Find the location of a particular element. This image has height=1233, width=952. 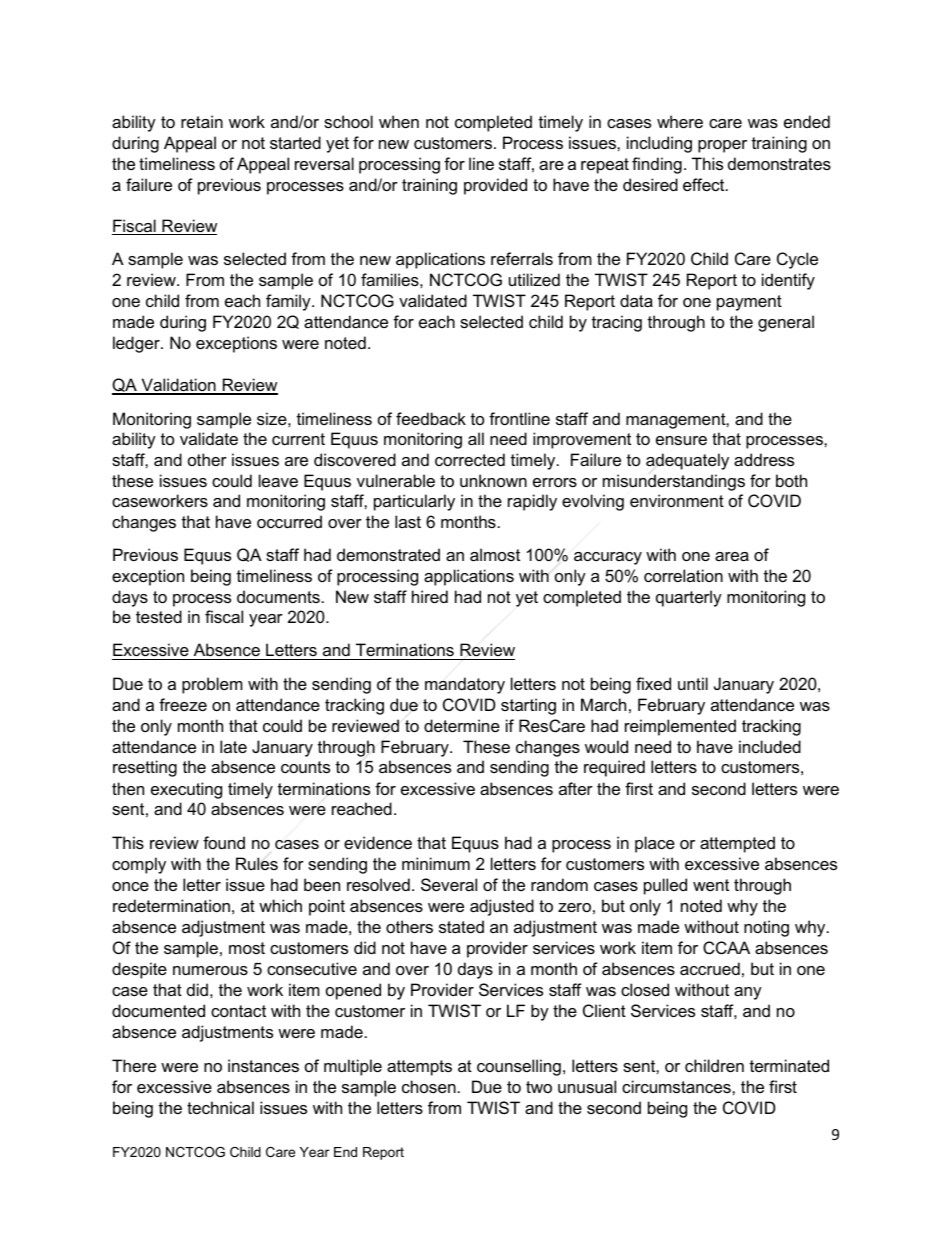

technical is located at coordinates (220, 1107).
